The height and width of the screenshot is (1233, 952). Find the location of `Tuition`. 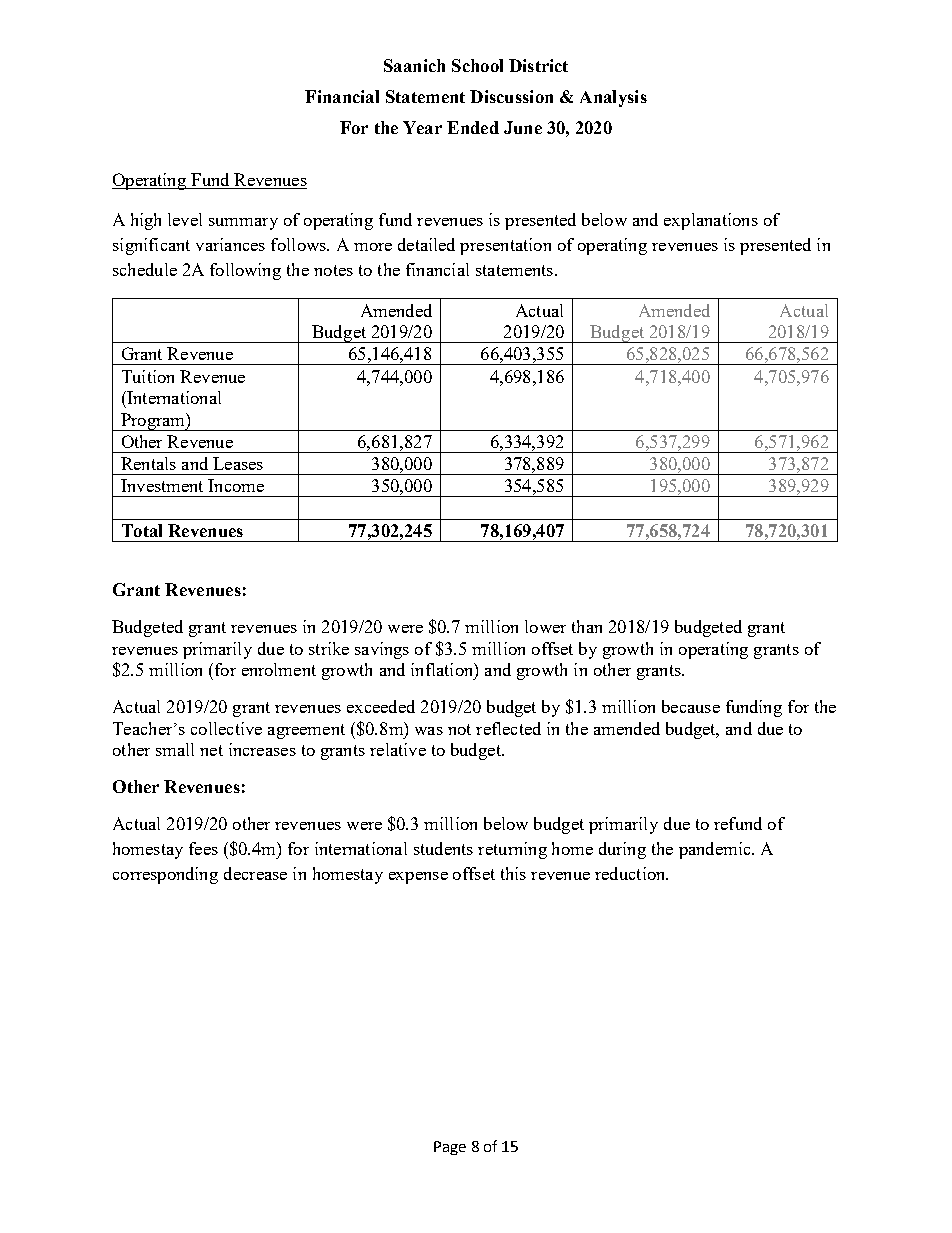

Tuition is located at coordinates (148, 376).
